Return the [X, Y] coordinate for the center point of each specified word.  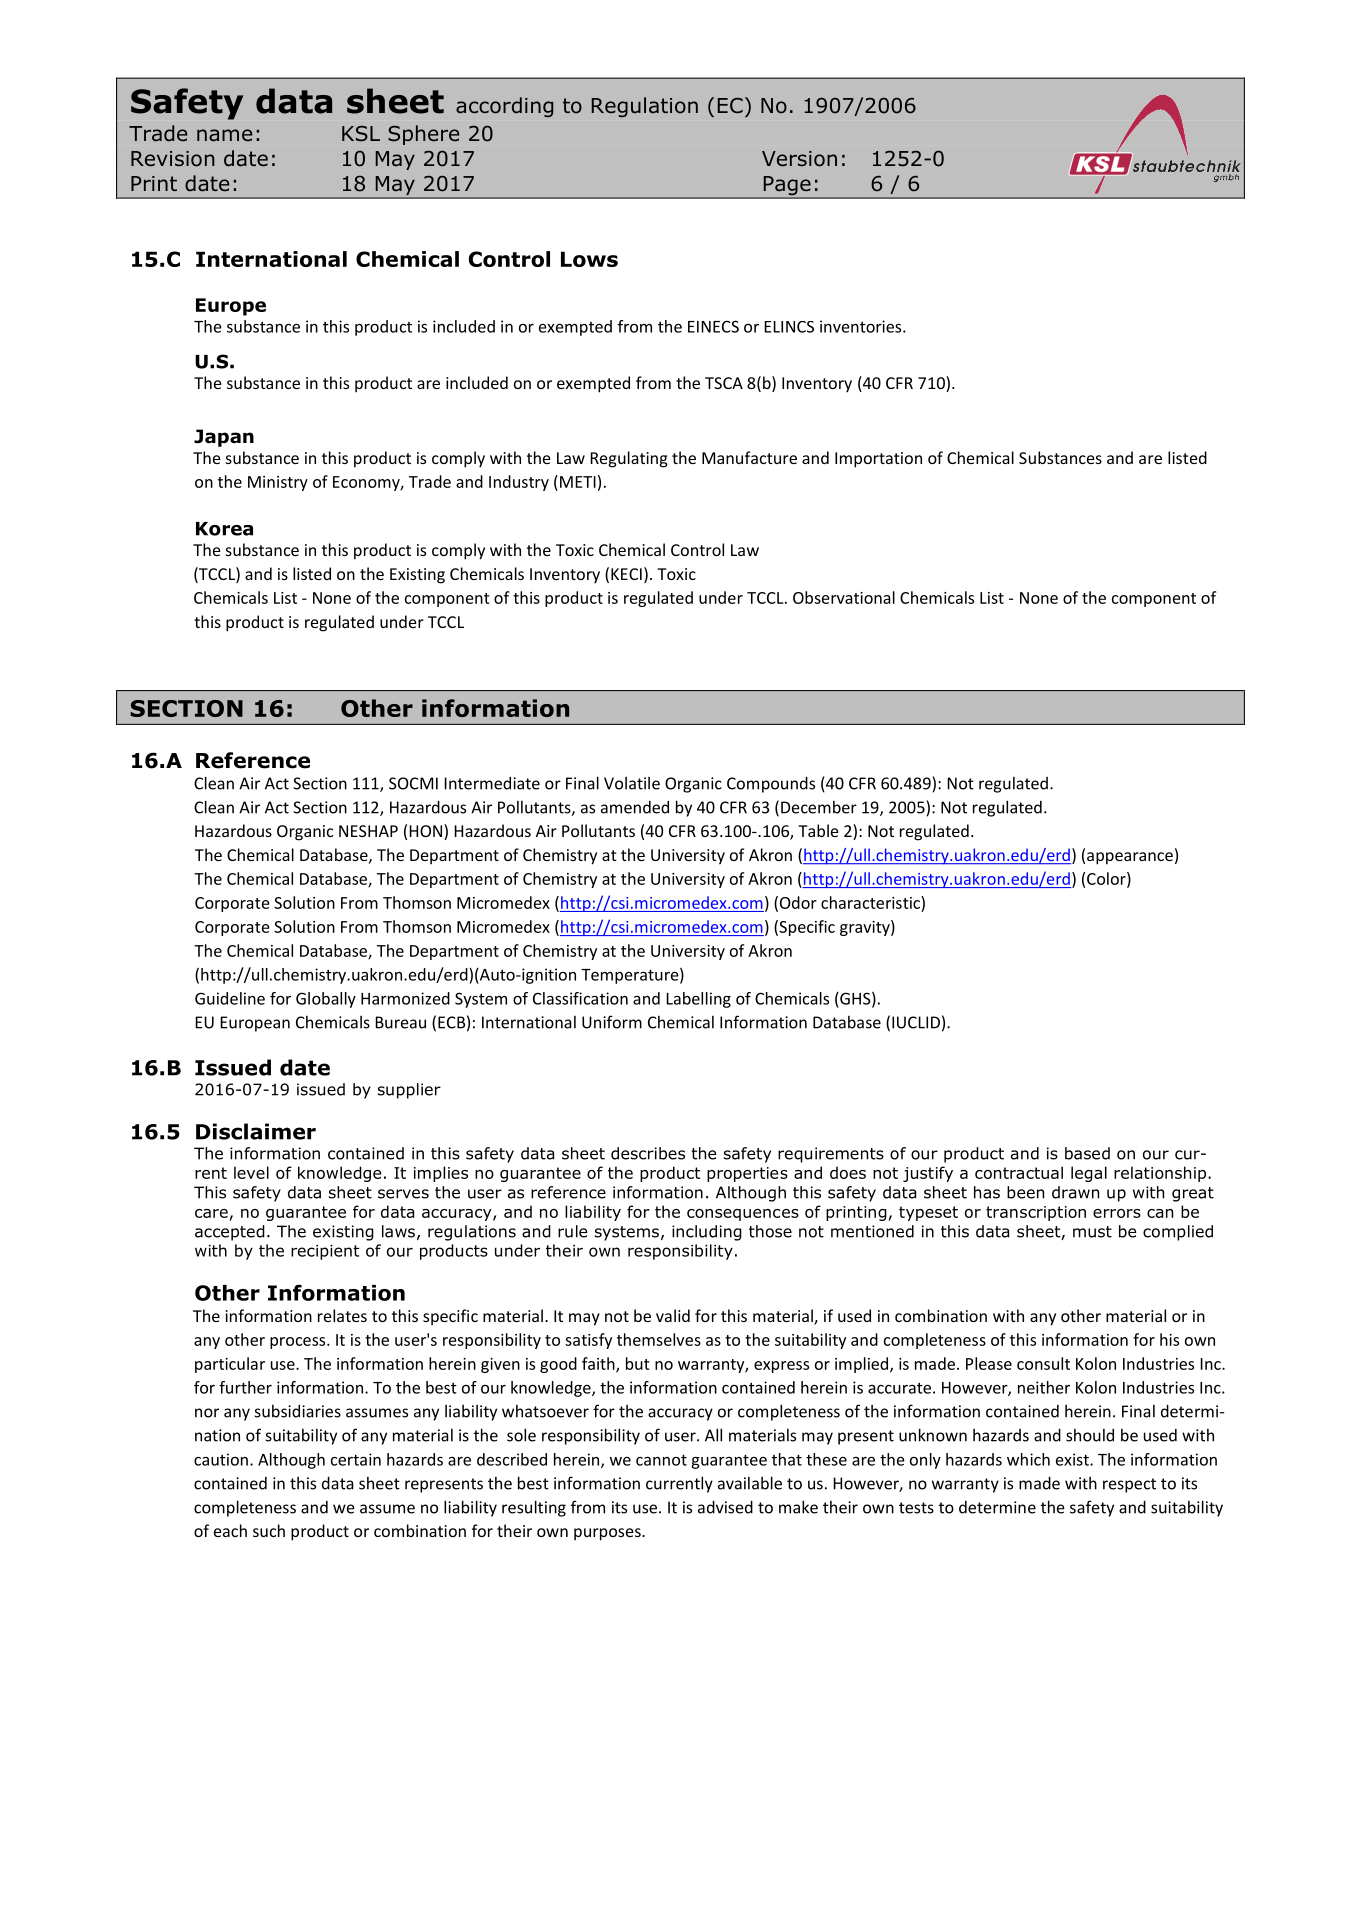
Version [799, 159]
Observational [844, 597]
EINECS [713, 326]
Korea [224, 529]
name [224, 135]
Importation [878, 460]
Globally [326, 1000]
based [1087, 1153]
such [269, 1530]
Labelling [698, 1000]
